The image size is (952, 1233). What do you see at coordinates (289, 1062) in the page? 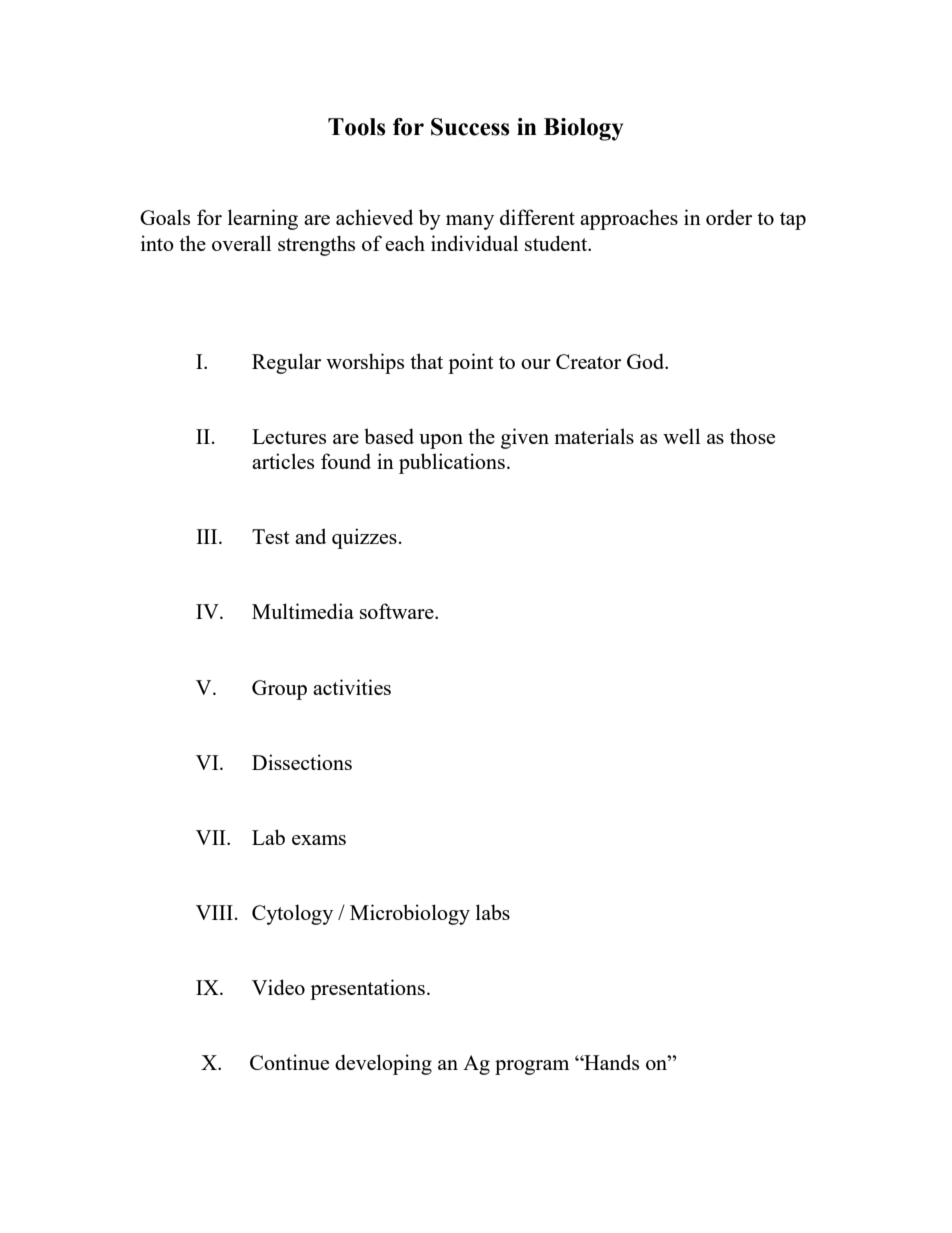
I see `Continue` at bounding box center [289, 1062].
